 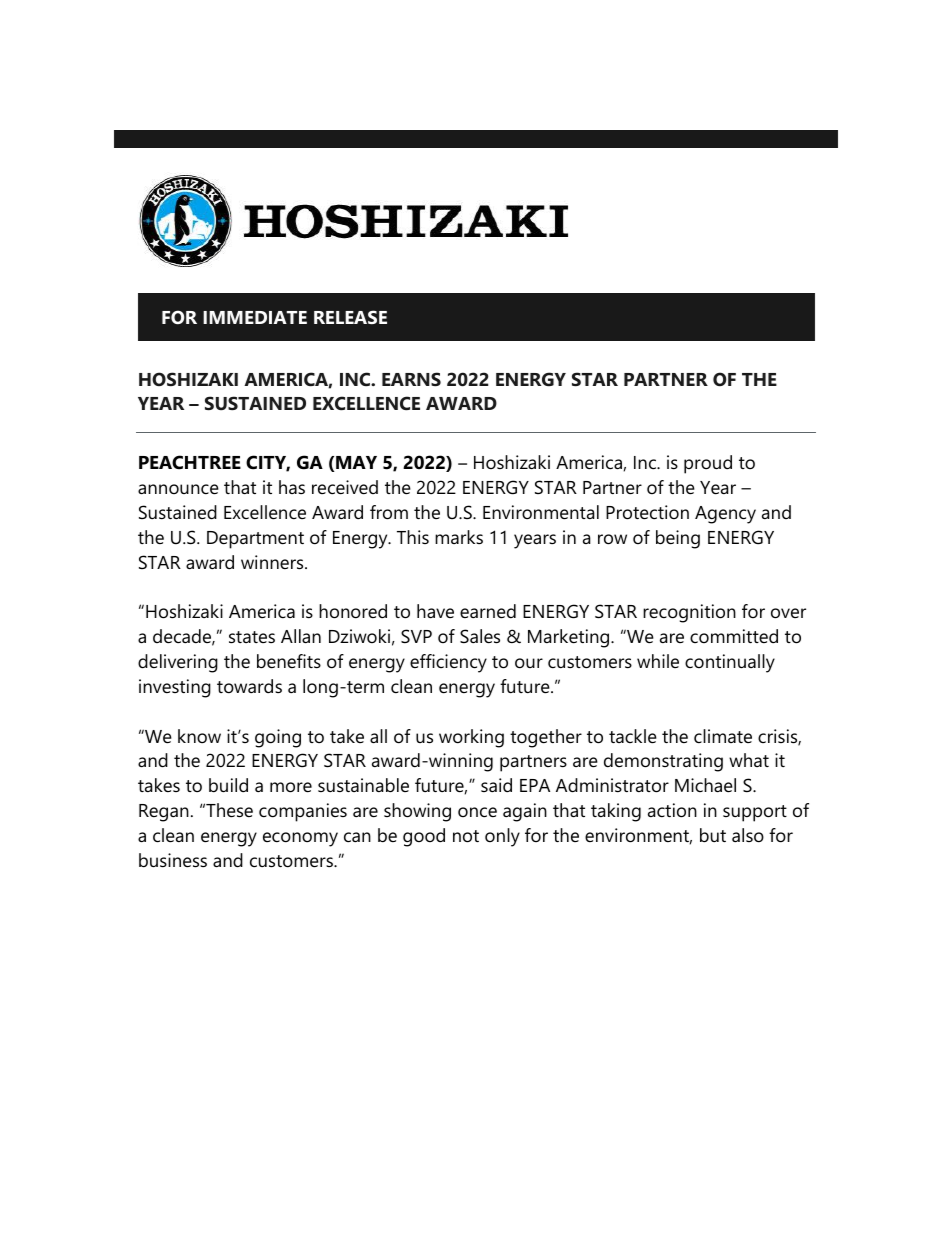 What do you see at coordinates (713, 835) in the document?
I see `but` at bounding box center [713, 835].
